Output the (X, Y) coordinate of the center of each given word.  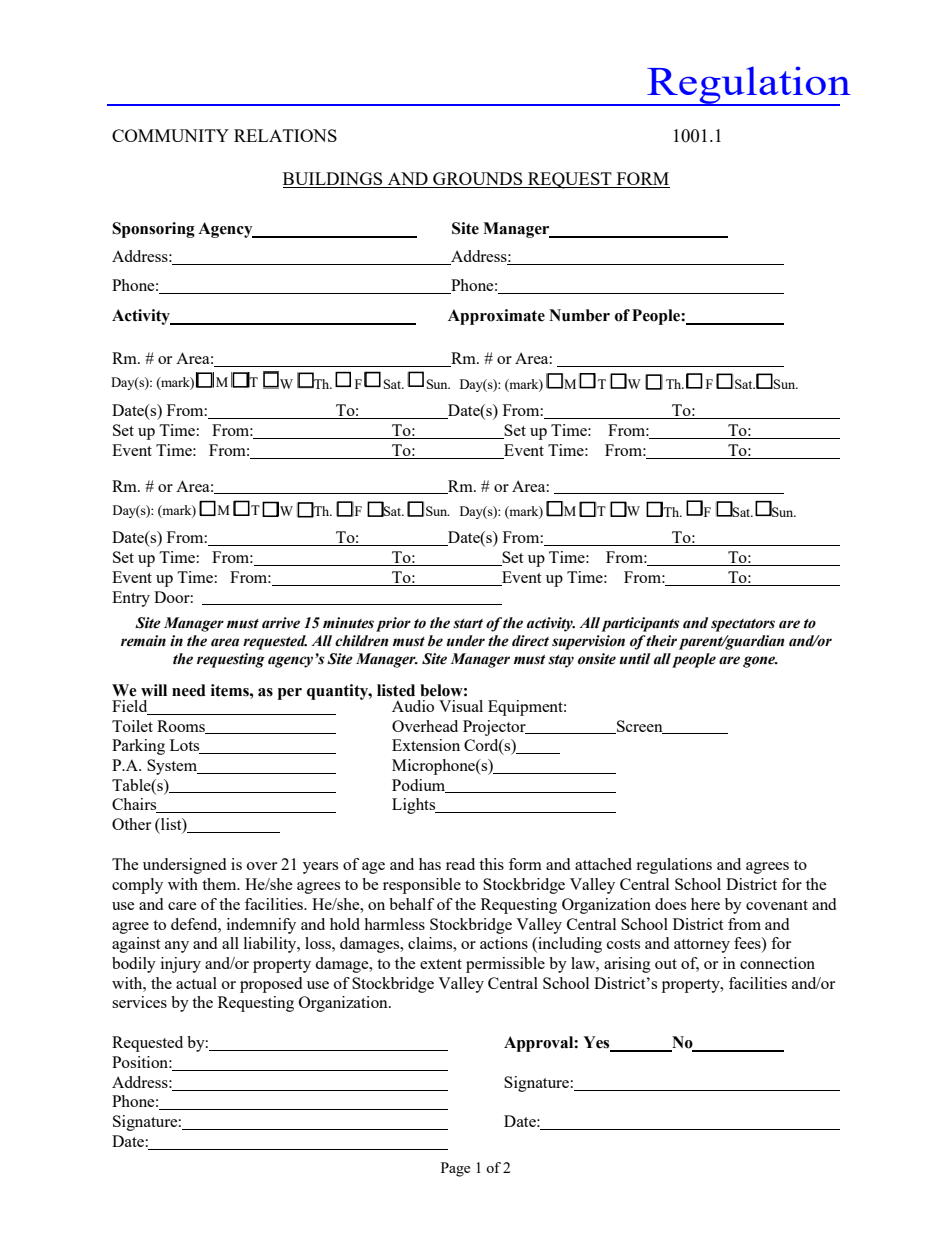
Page (455, 1169)
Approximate (496, 317)
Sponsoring (153, 230)
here (705, 904)
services (139, 1002)
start (468, 624)
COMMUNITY (170, 135)
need (189, 690)
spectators (743, 625)
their (661, 641)
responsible (422, 886)
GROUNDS (478, 180)
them (220, 884)
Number (579, 315)
